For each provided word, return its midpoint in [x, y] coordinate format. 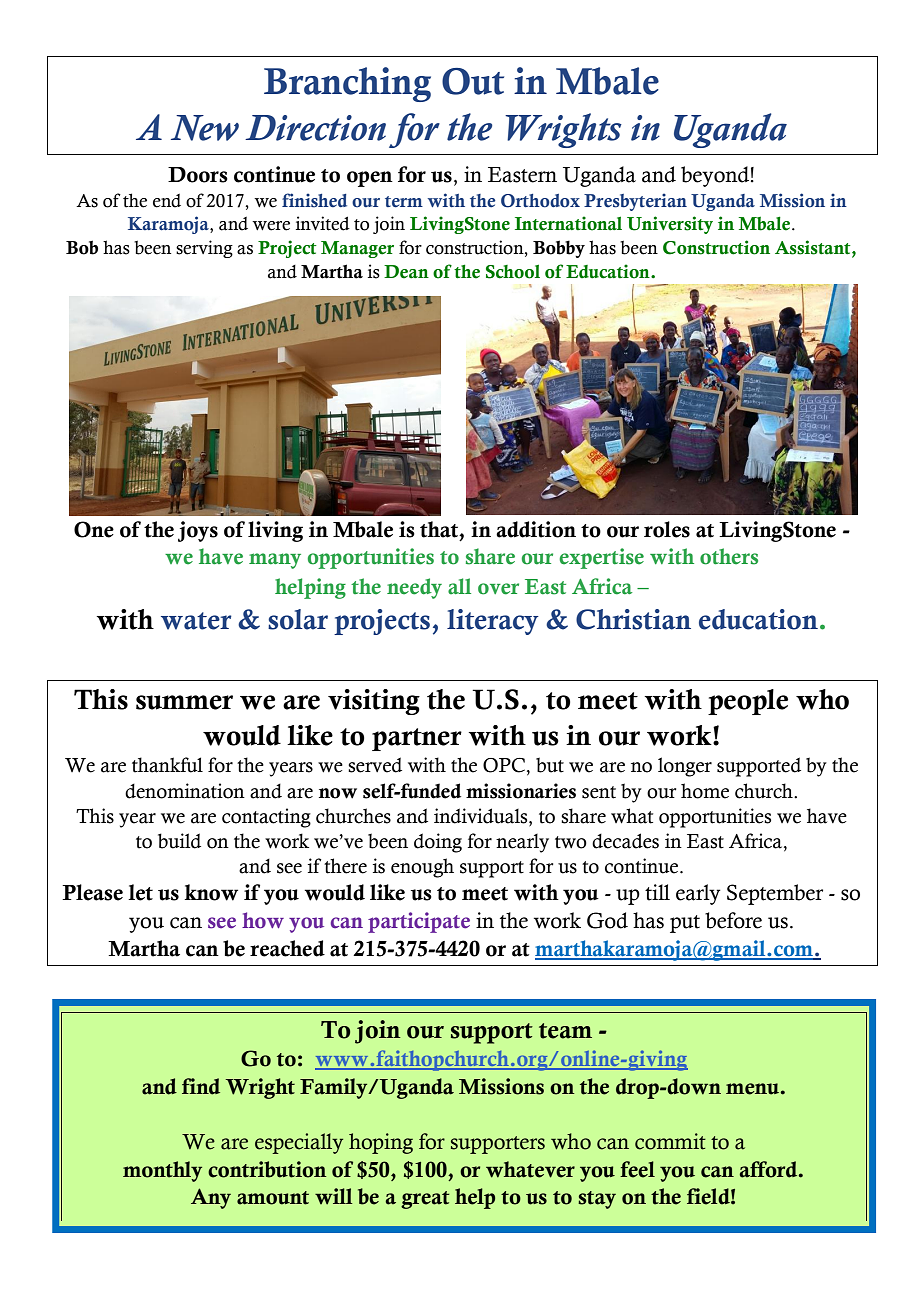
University [670, 225]
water [196, 621]
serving [204, 249]
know [211, 892]
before [733, 920]
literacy [493, 622]
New [205, 128]
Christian [633, 619]
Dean [406, 272]
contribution [267, 1169]
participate [419, 922]
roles [667, 529]
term [404, 202]
